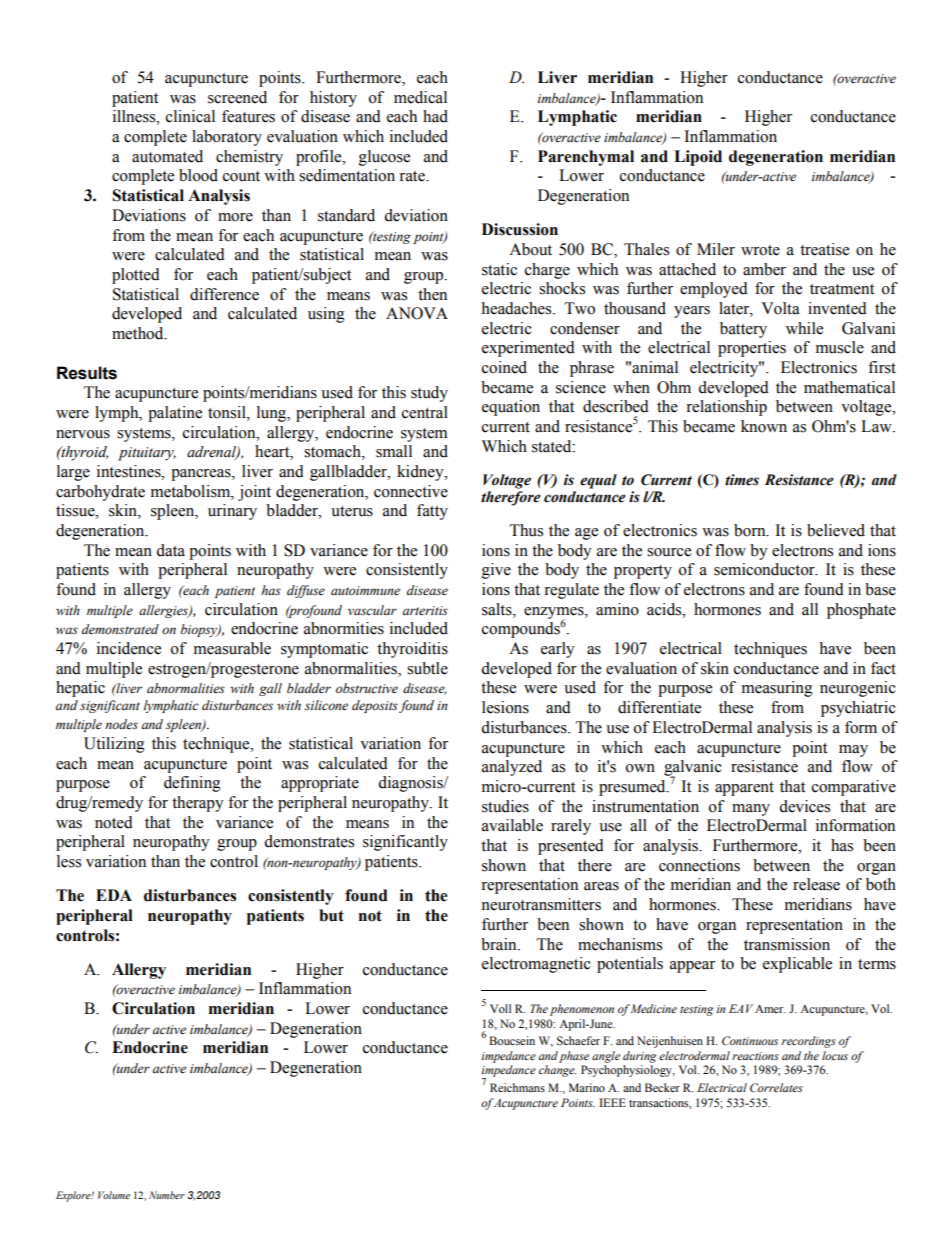 The height and width of the page is (1233, 952). I want to click on Correlates, so click(776, 1087).
